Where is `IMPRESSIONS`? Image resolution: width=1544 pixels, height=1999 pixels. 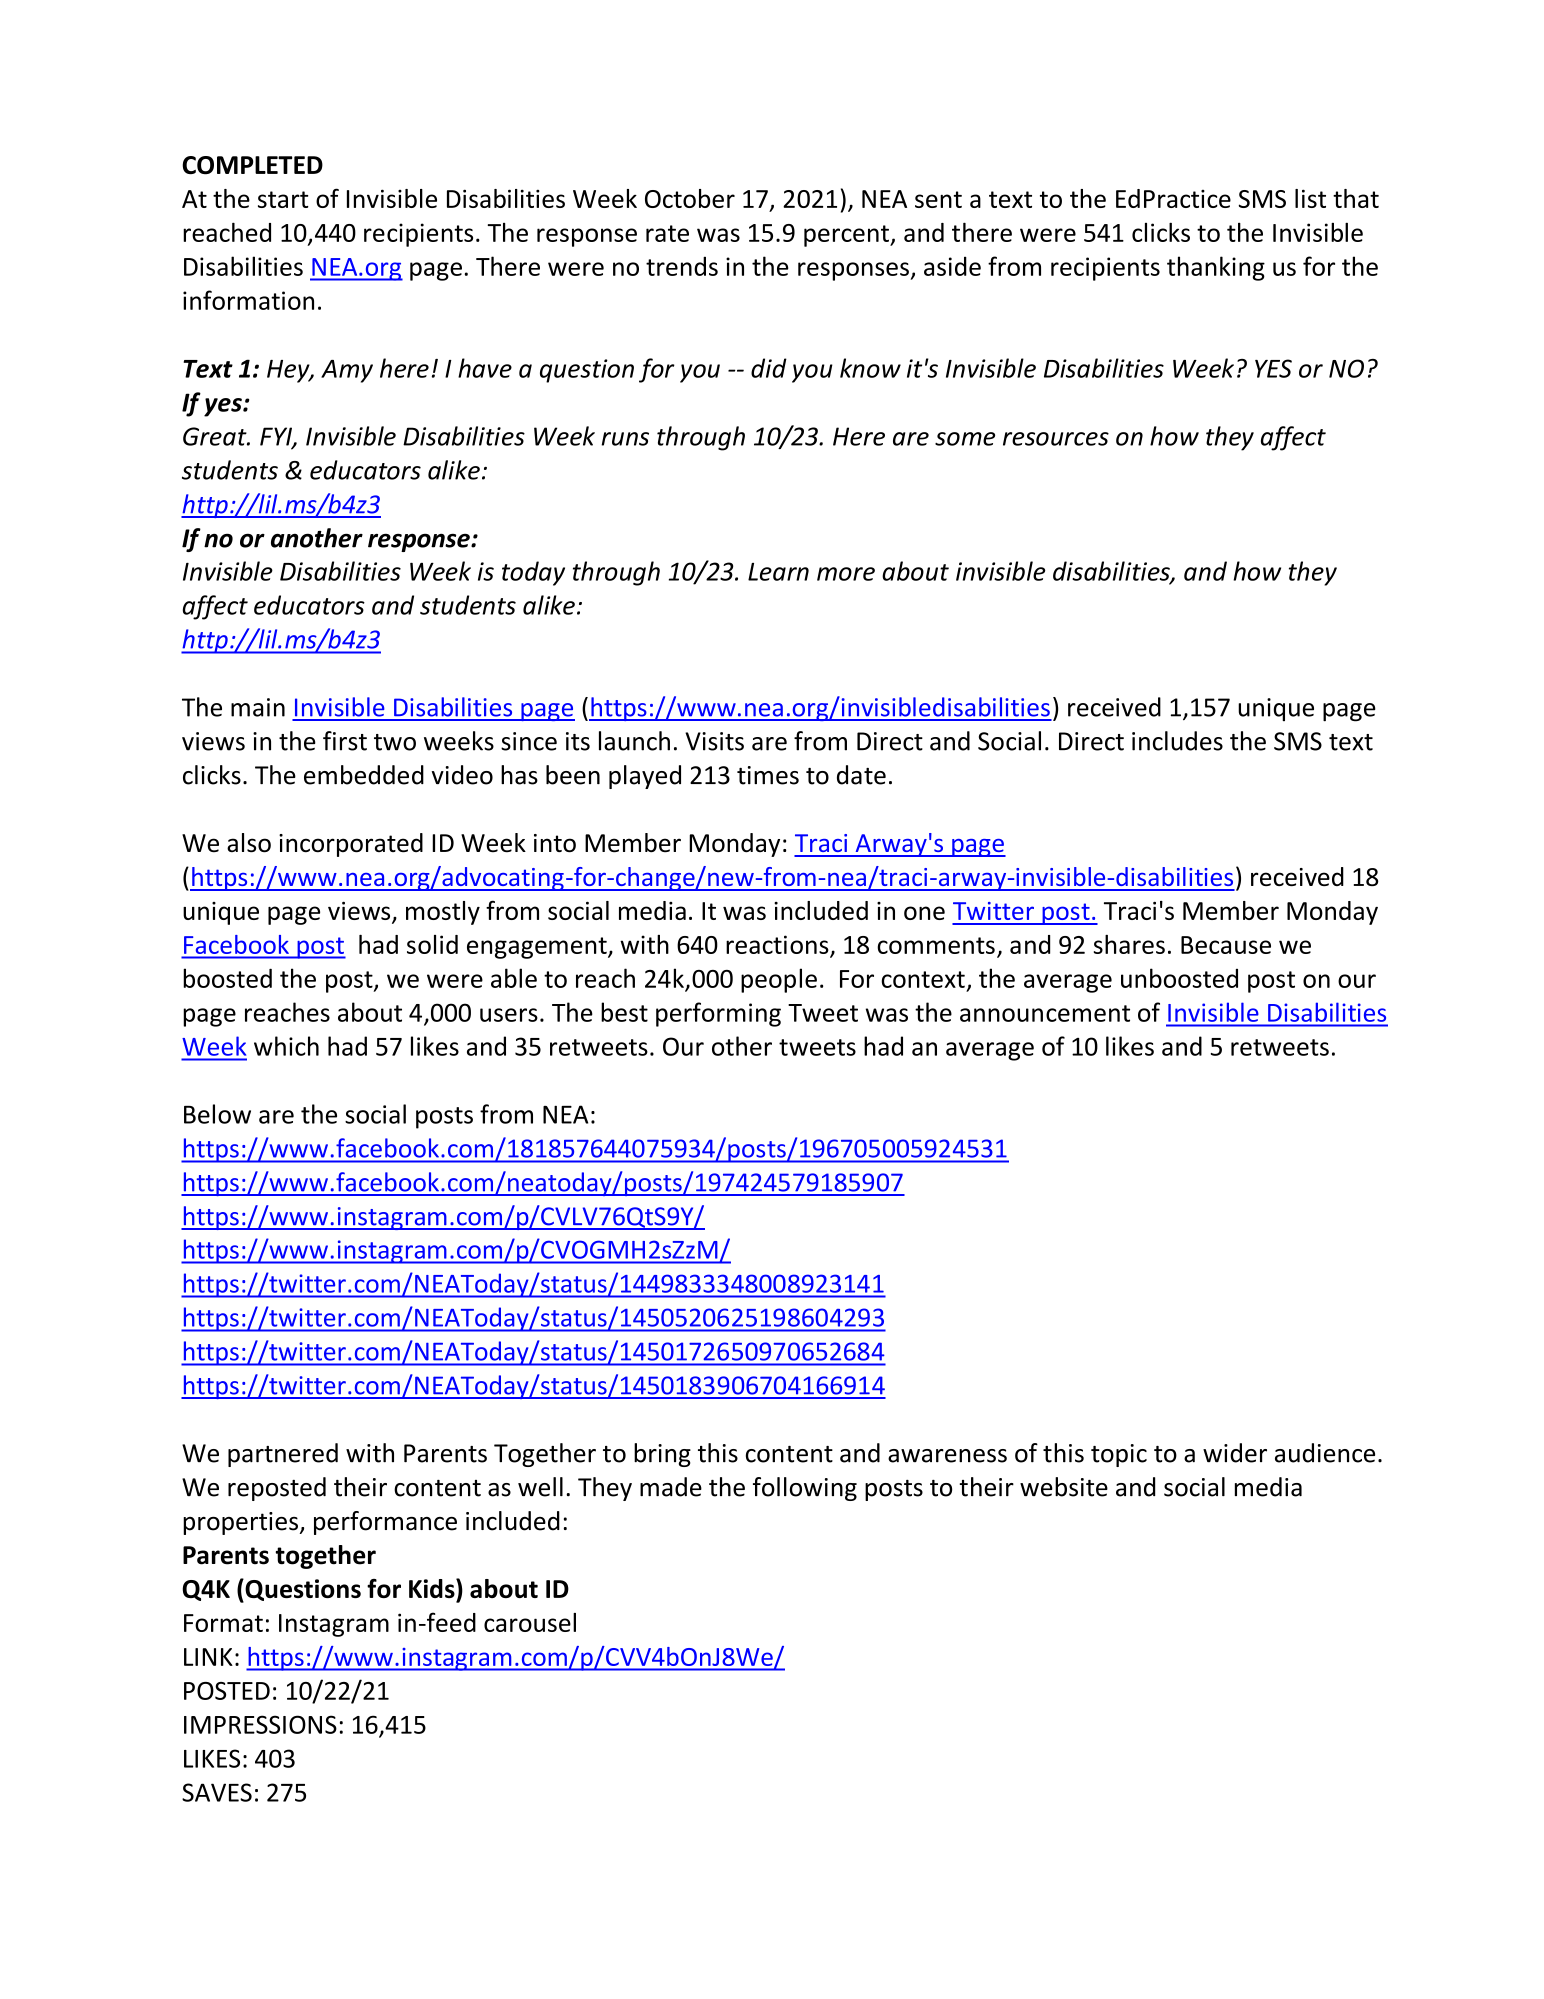
IMPRESSIONS is located at coordinates (260, 1724).
